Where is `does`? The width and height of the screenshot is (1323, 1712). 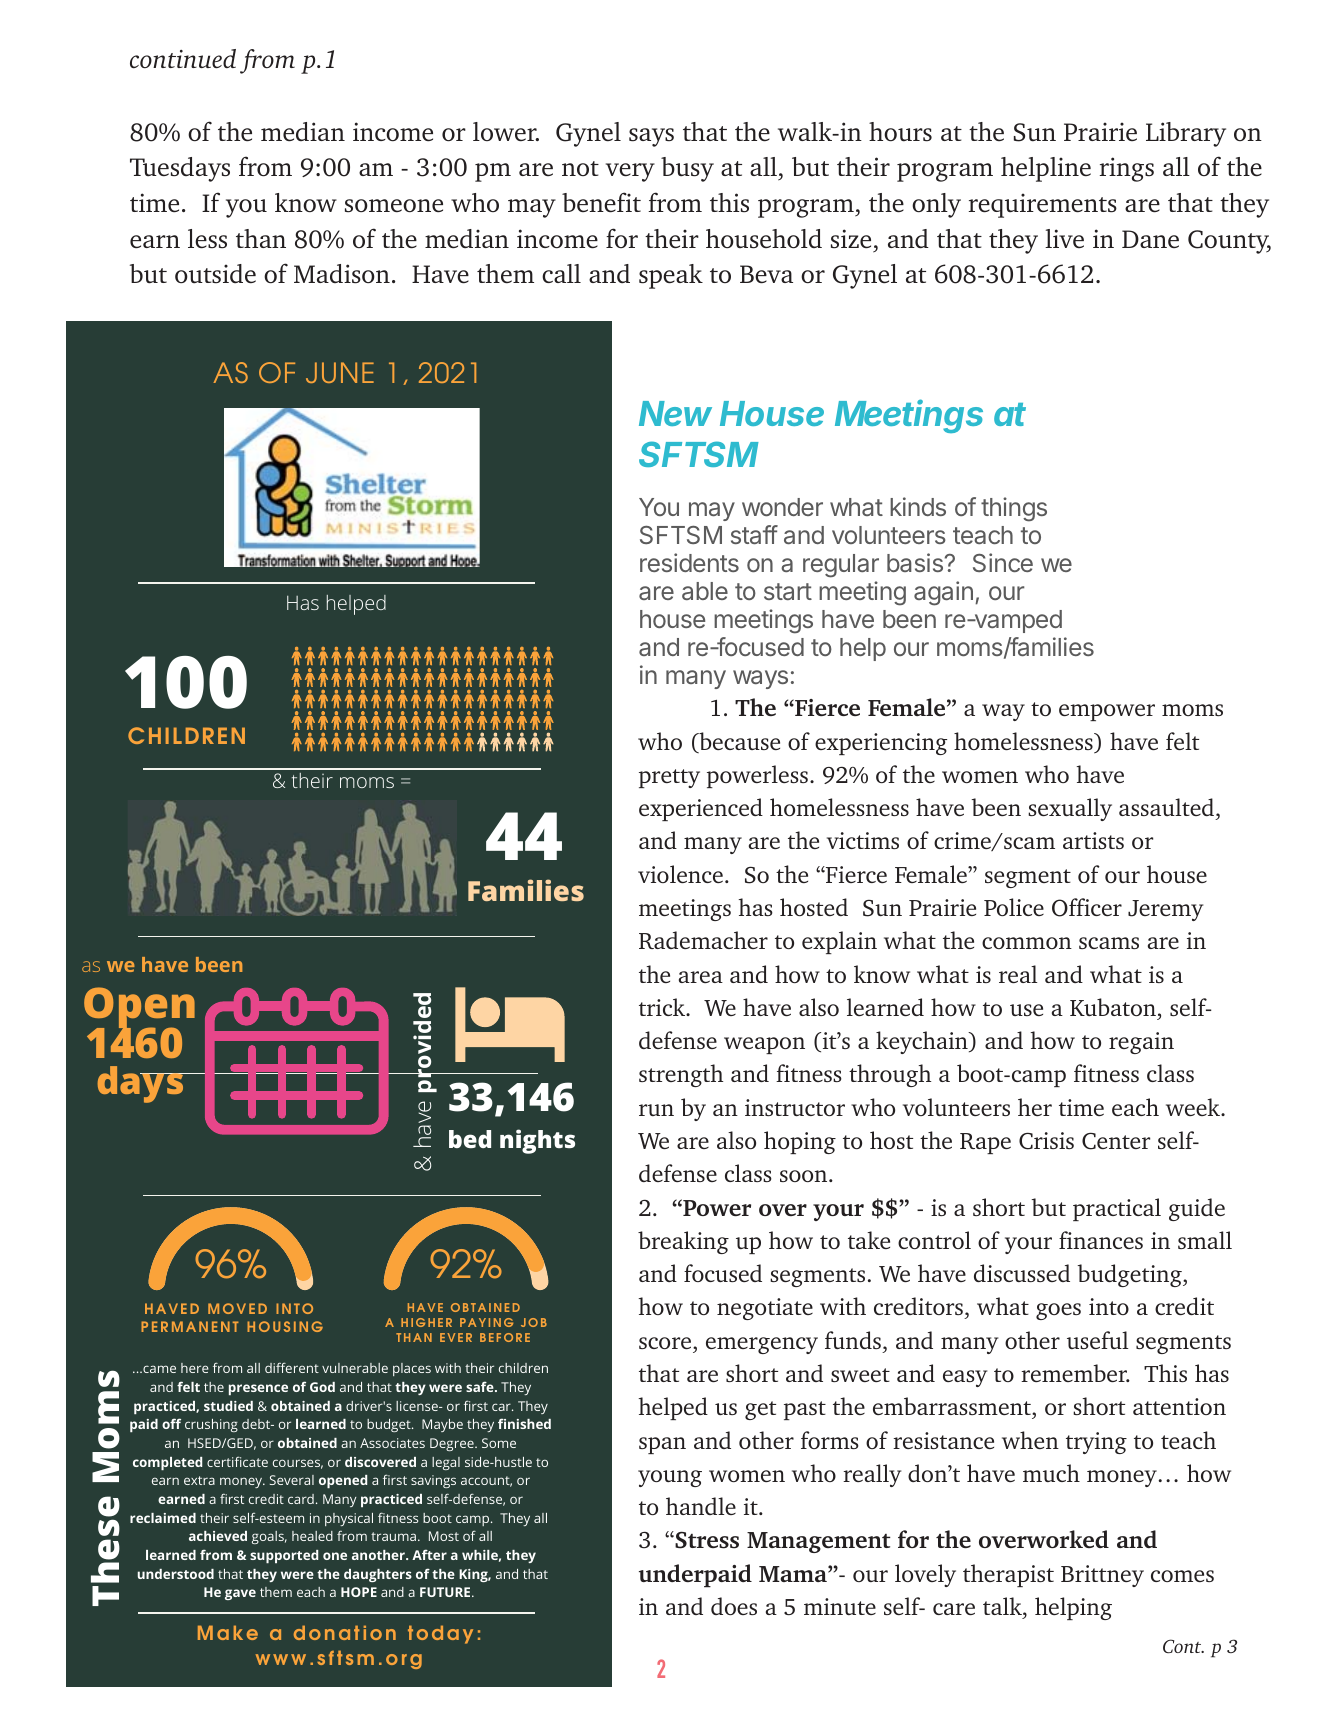
does is located at coordinates (734, 1606).
